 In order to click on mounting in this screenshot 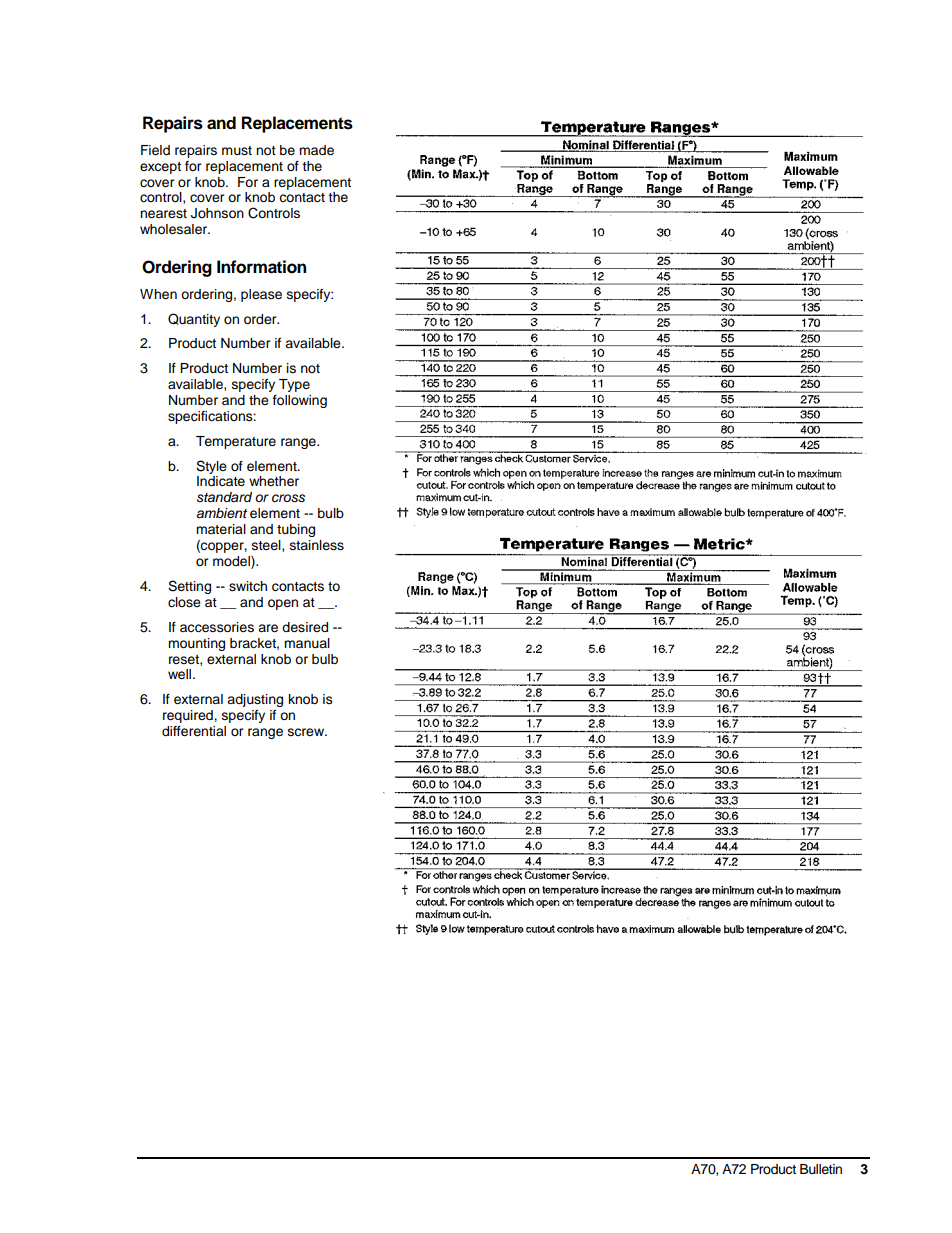, I will do `click(196, 644)`.
